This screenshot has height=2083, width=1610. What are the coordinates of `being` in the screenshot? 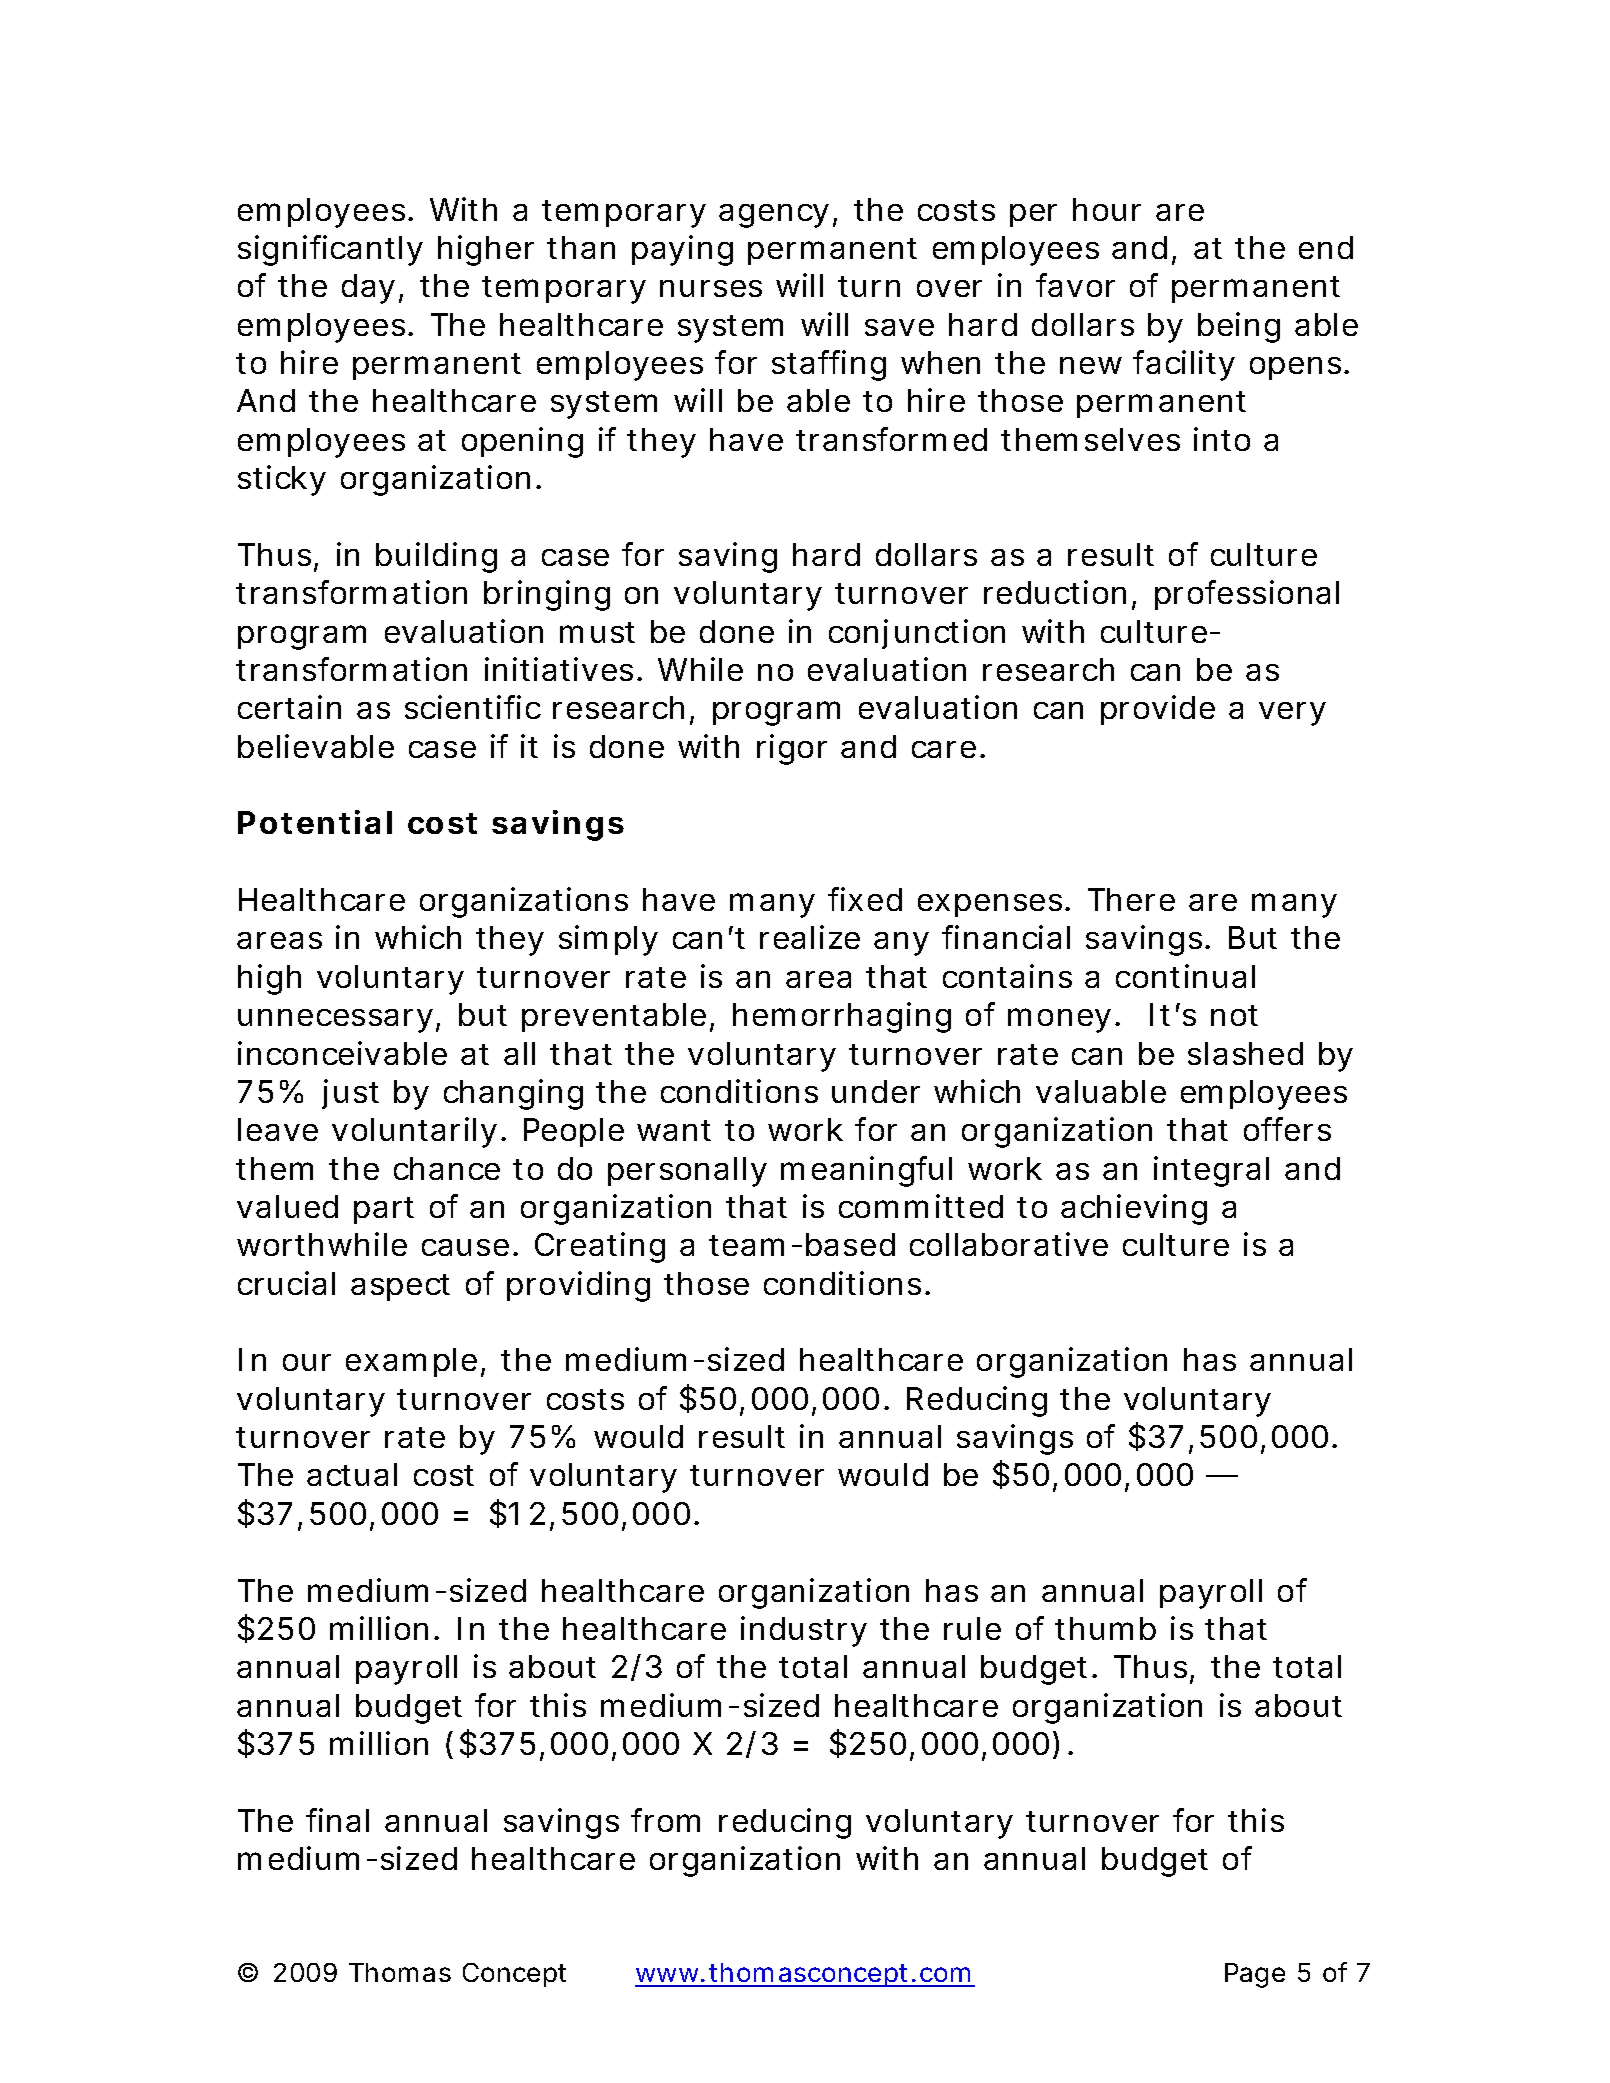 It's located at (1239, 327).
